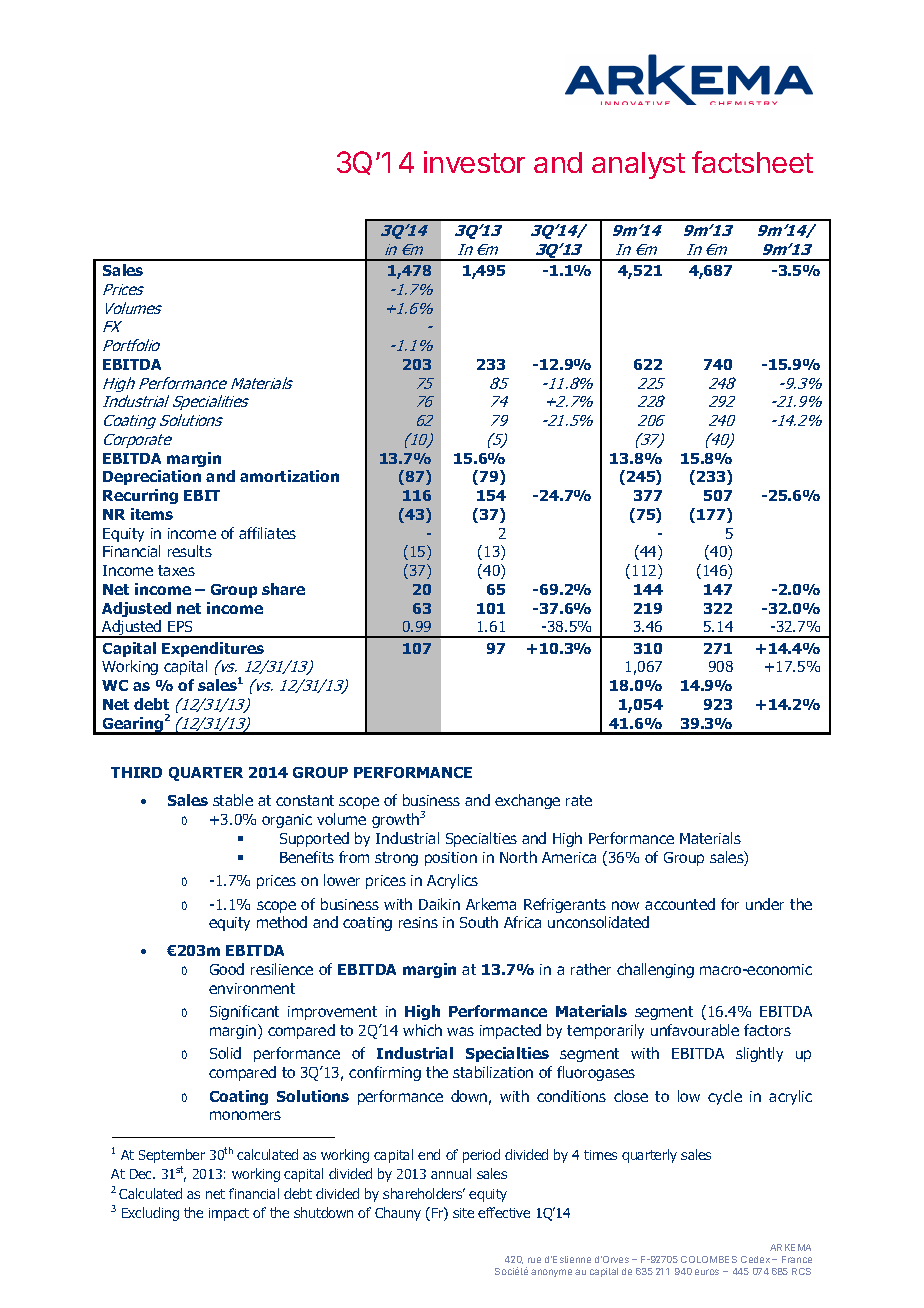  What do you see at coordinates (289, 476) in the screenshot?
I see `amortization` at bounding box center [289, 476].
